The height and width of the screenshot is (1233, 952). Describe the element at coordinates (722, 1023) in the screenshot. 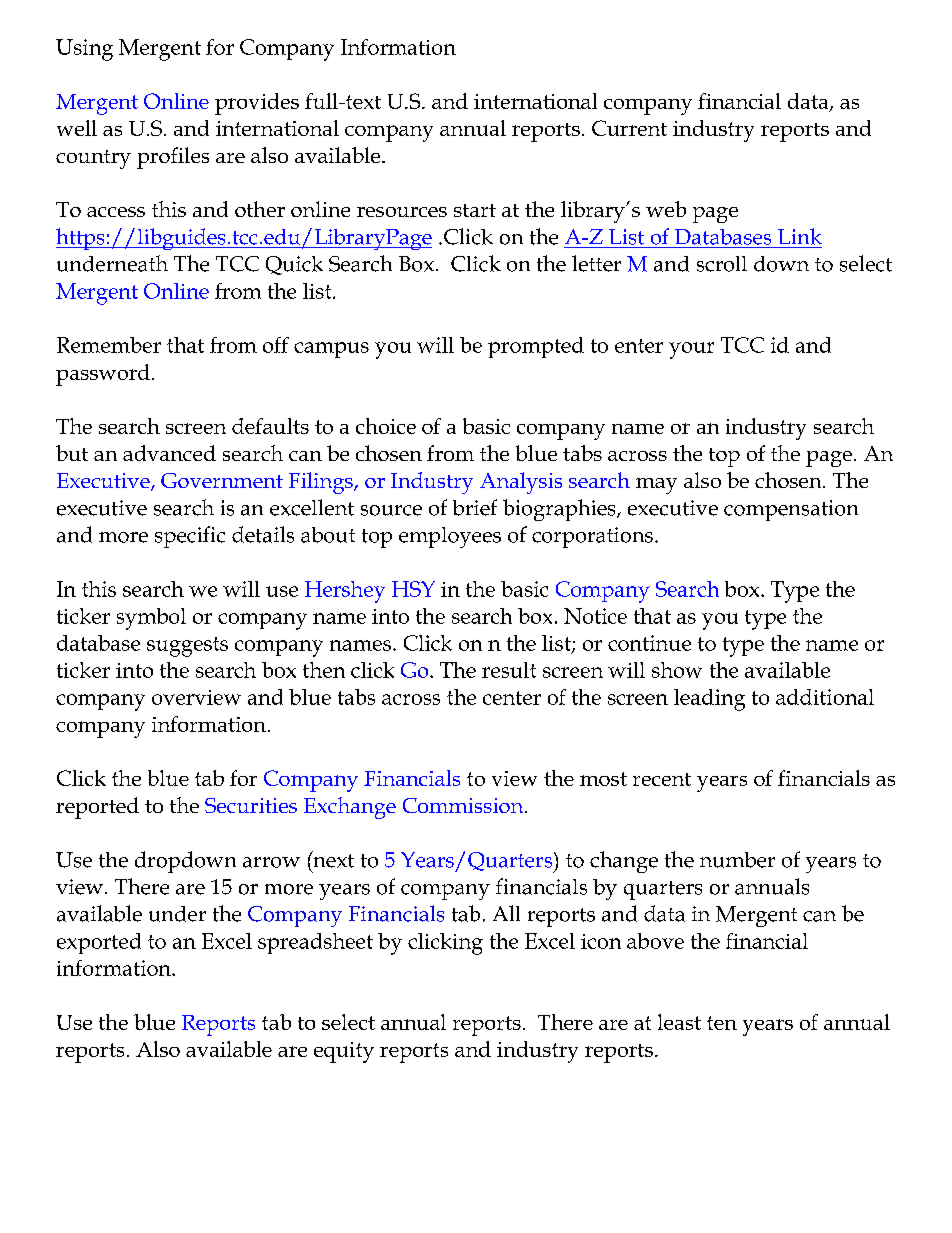

I see `ten` at that location.
